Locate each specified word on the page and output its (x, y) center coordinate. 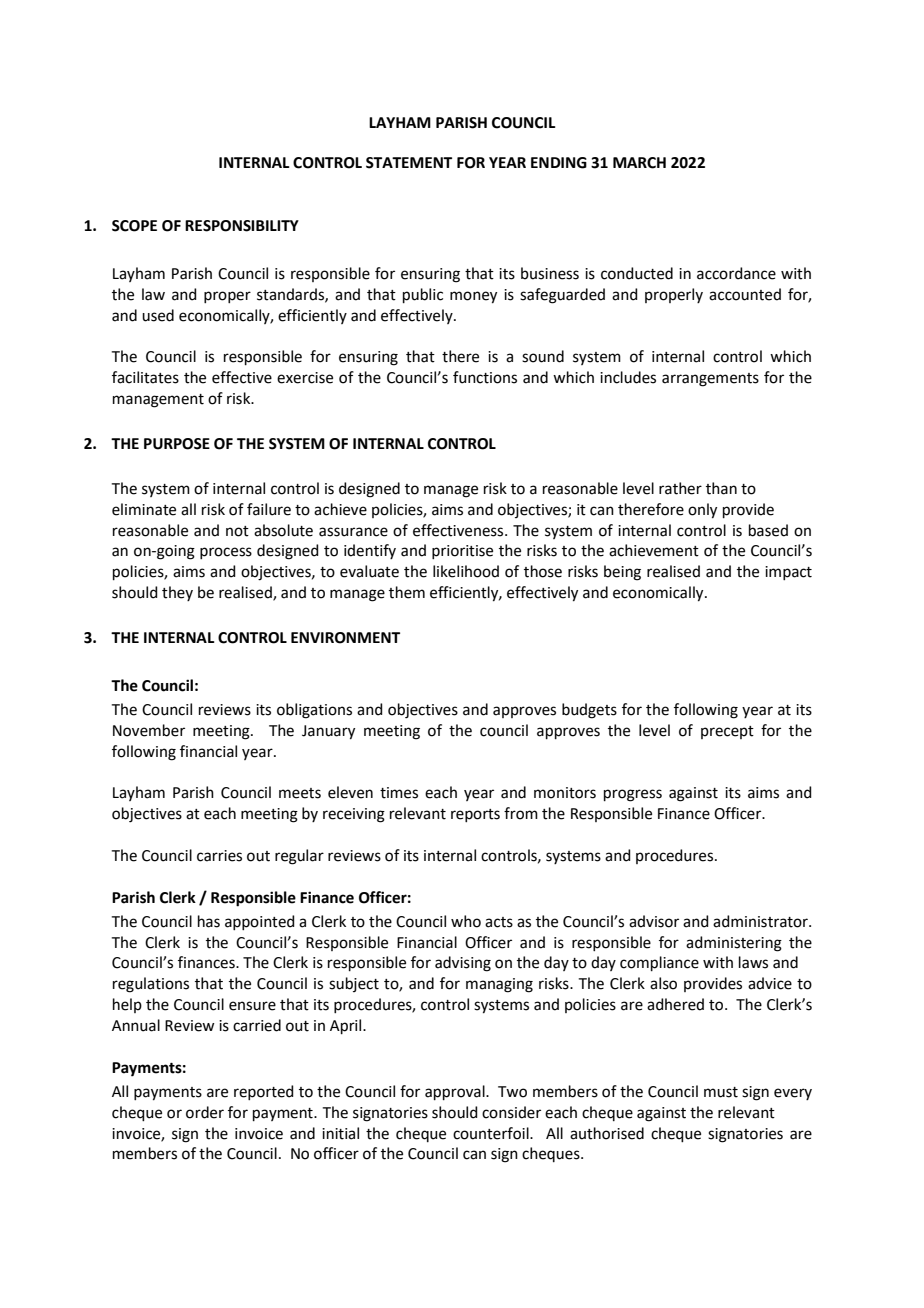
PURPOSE (177, 444)
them (407, 592)
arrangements (710, 380)
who (466, 921)
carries (219, 856)
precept (727, 732)
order (205, 1112)
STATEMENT (409, 163)
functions (485, 377)
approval (456, 1092)
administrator (761, 921)
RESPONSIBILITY (242, 226)
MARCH (639, 163)
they (177, 593)
